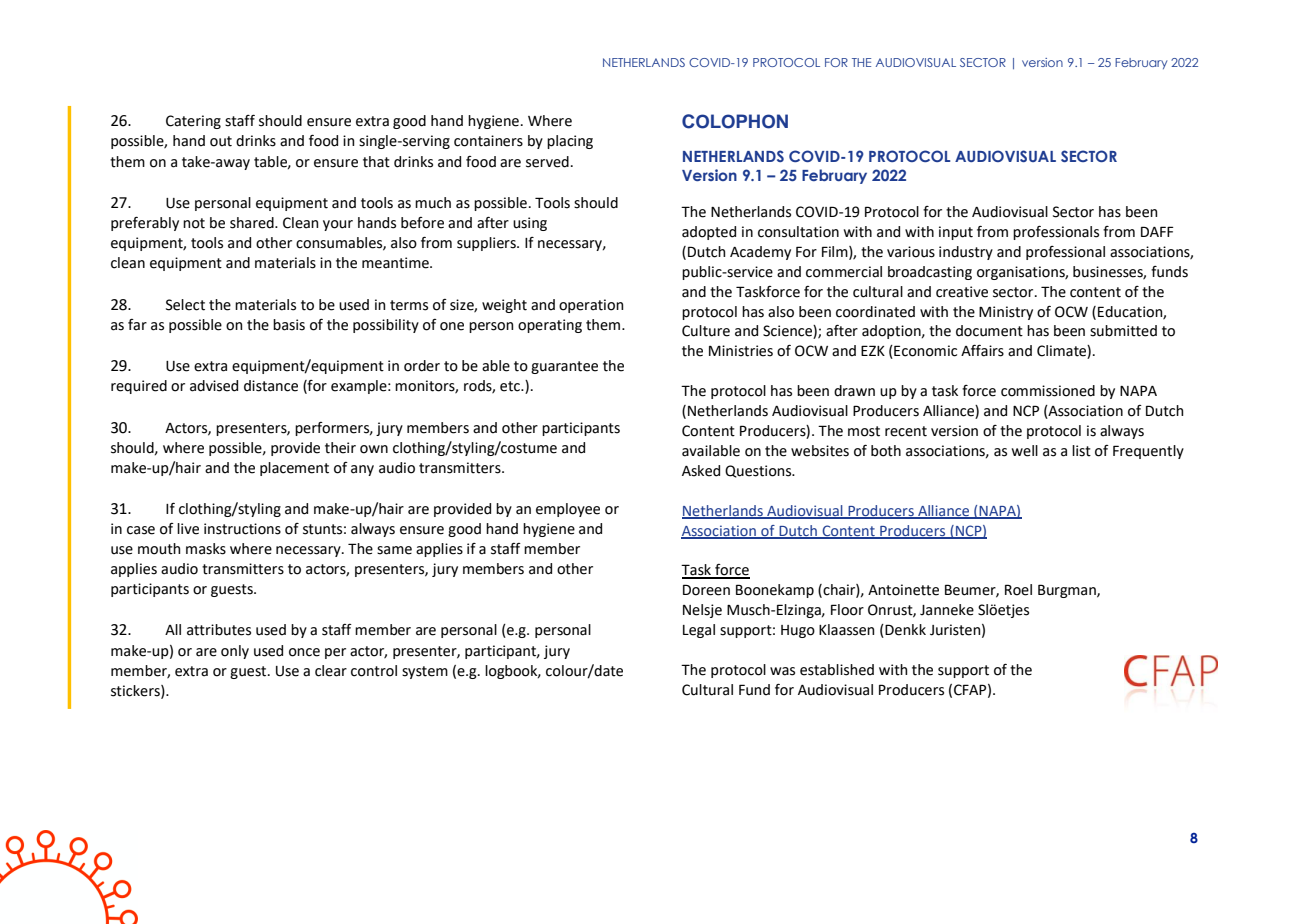 The height and width of the screenshot is (924, 1308). What do you see at coordinates (1006, 313) in the screenshot?
I see `Ministry` at bounding box center [1006, 313].
